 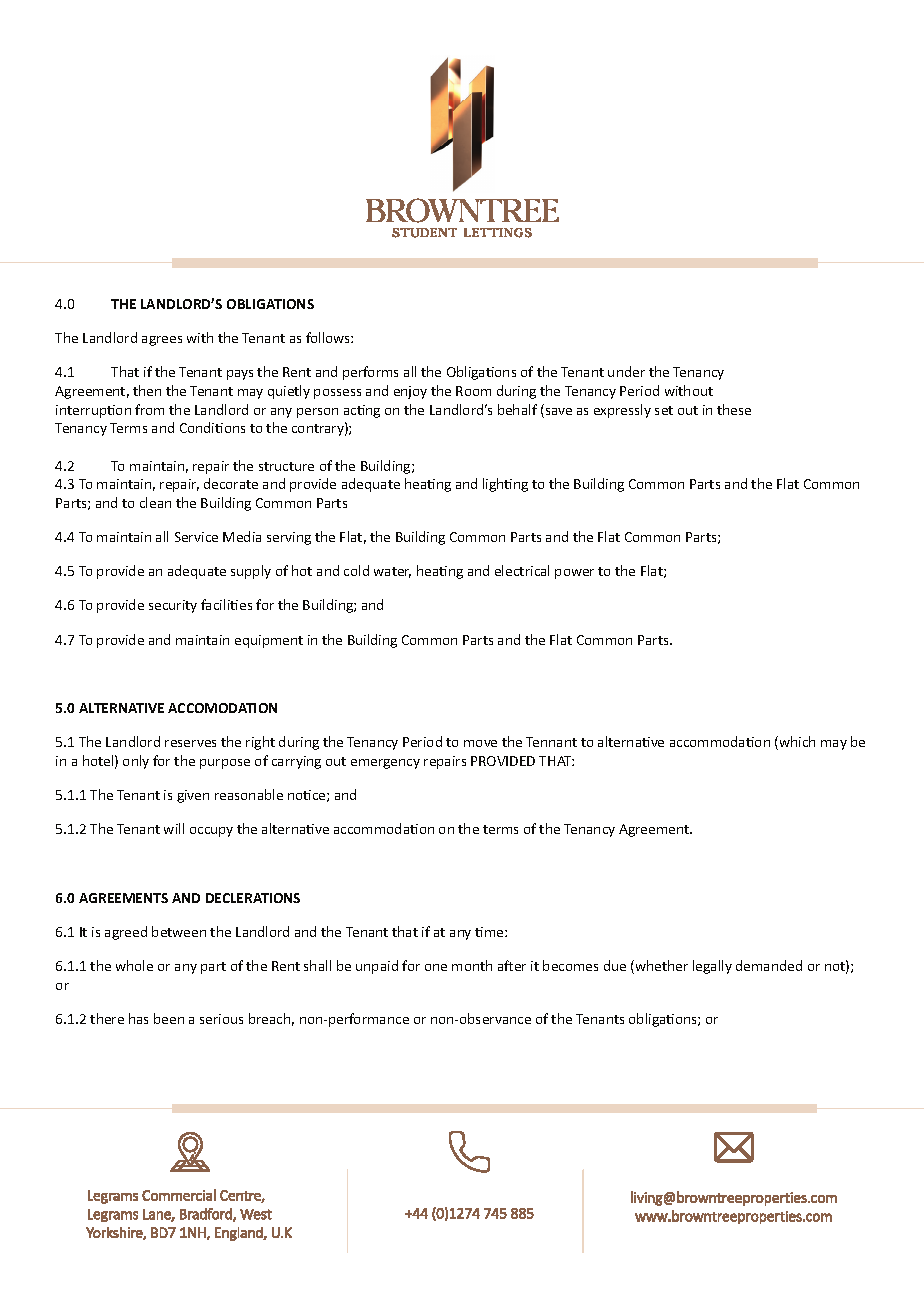 What do you see at coordinates (436, 967) in the document?
I see `one` at bounding box center [436, 967].
